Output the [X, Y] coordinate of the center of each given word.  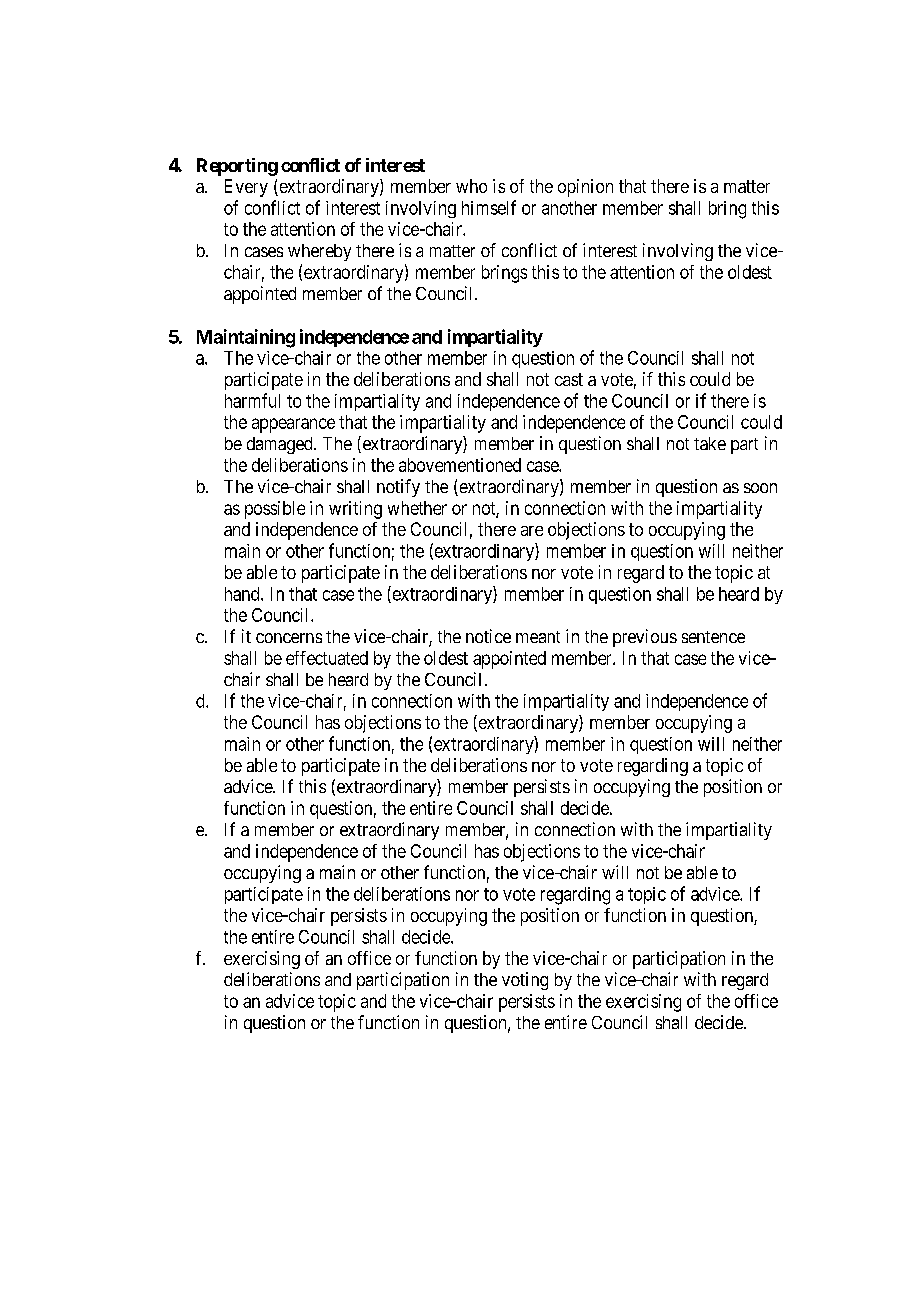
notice [488, 636]
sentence [713, 637]
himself [489, 207]
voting [525, 981]
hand [243, 594]
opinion [585, 188]
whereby [319, 252]
